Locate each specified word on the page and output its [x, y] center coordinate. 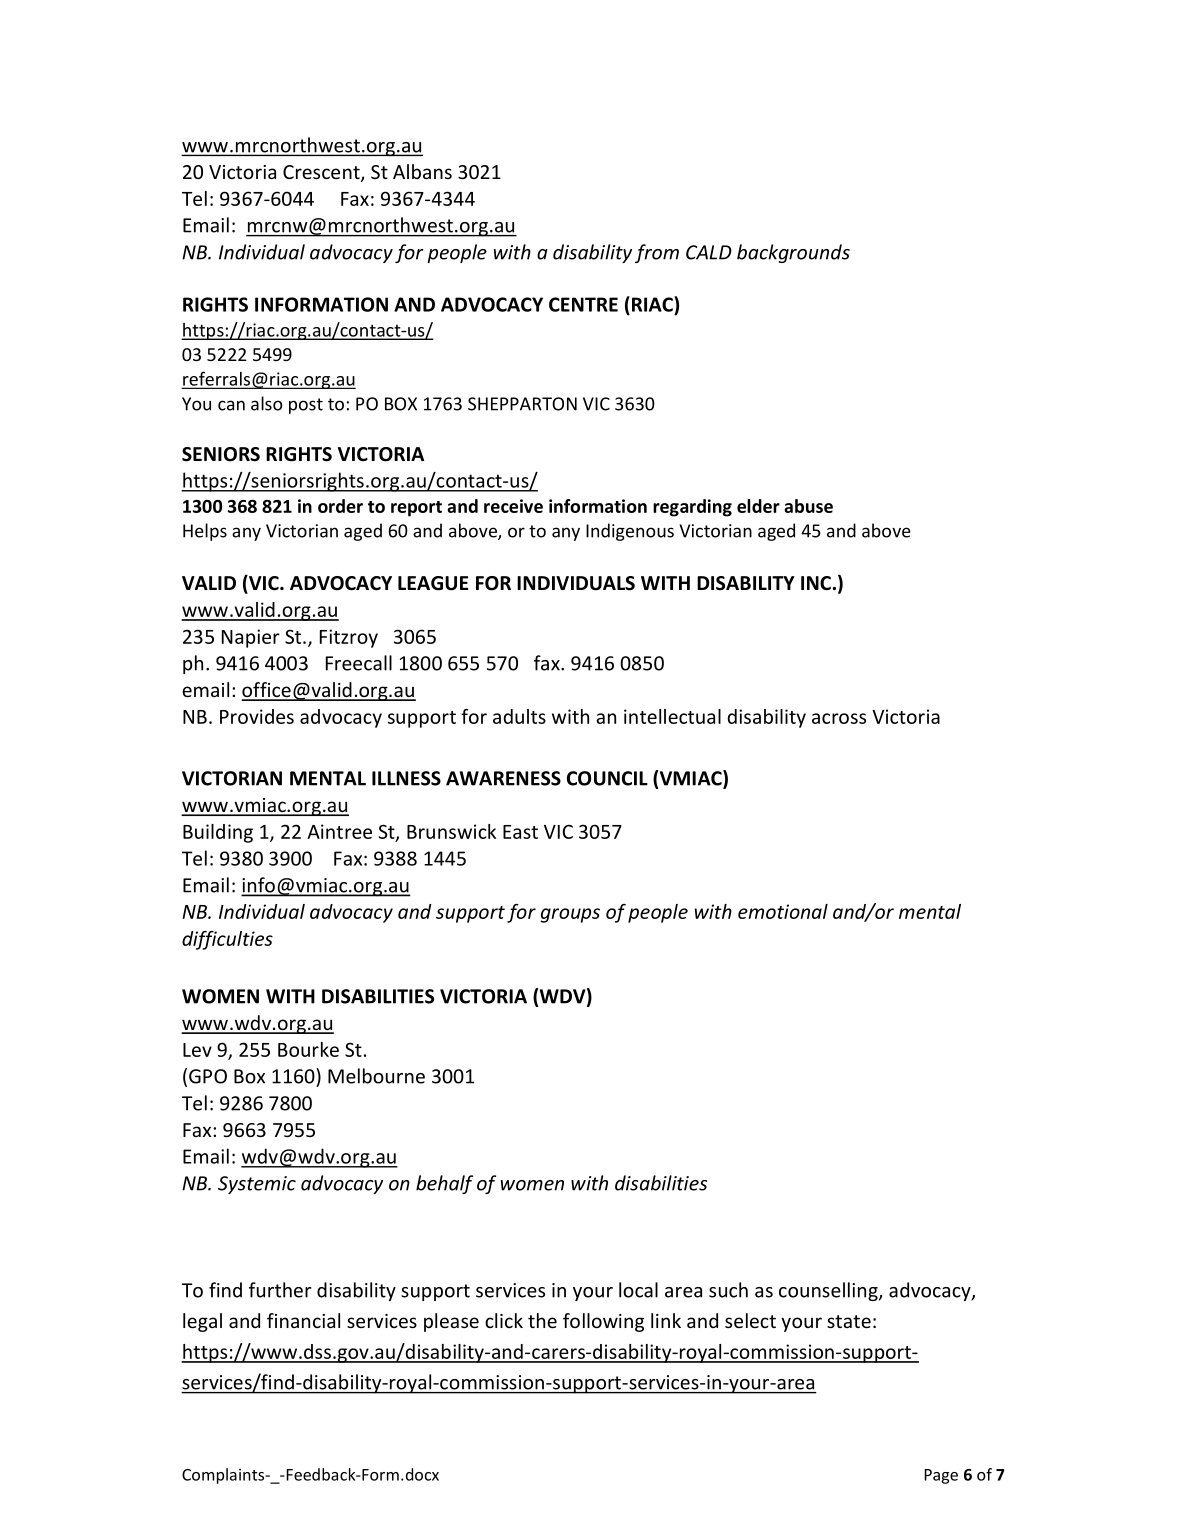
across [839, 718]
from [657, 253]
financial [303, 1320]
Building [218, 833]
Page [941, 1476]
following [603, 1322]
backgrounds [793, 253]
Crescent [322, 173]
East [520, 832]
